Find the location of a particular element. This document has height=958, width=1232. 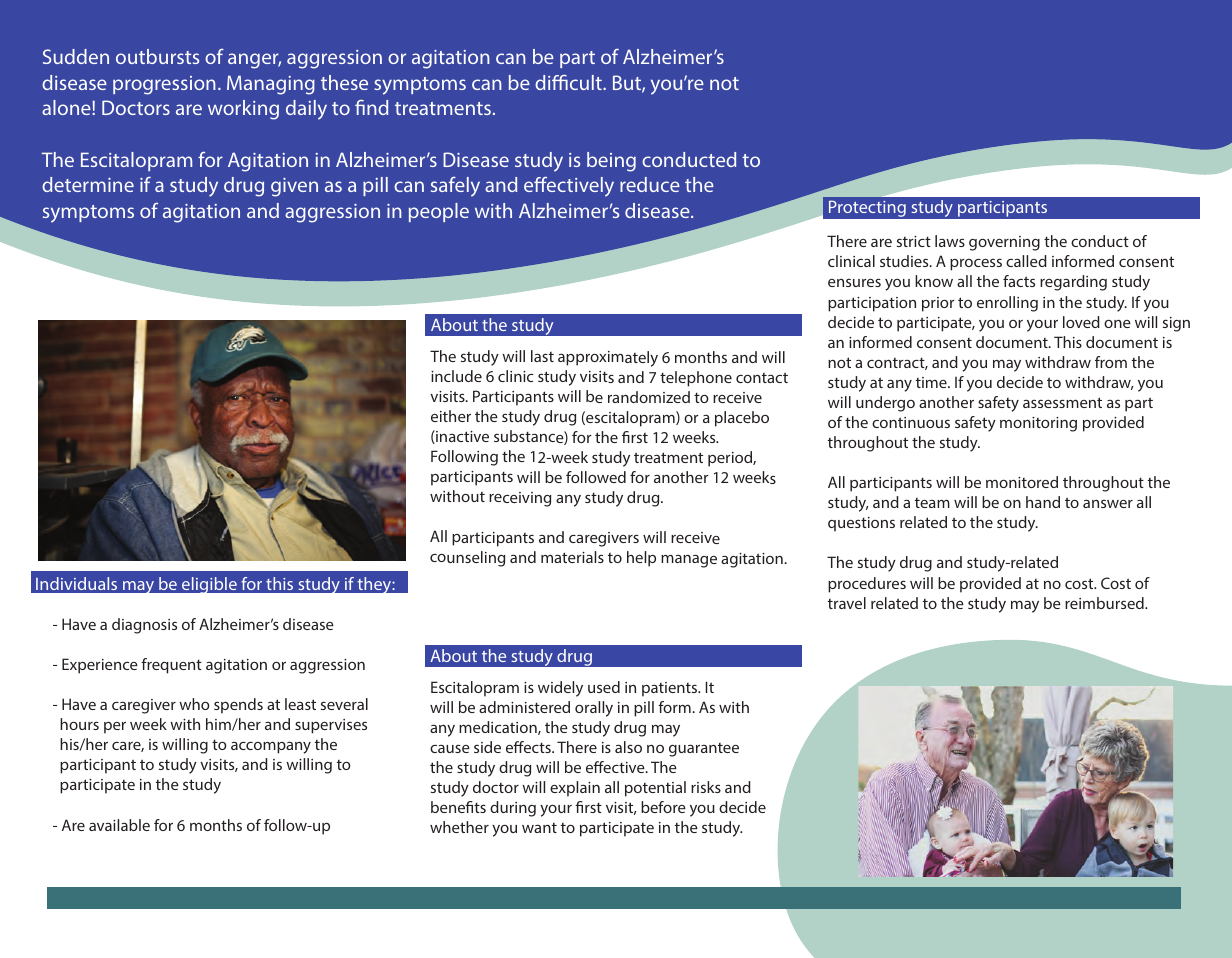

help is located at coordinates (641, 559).
